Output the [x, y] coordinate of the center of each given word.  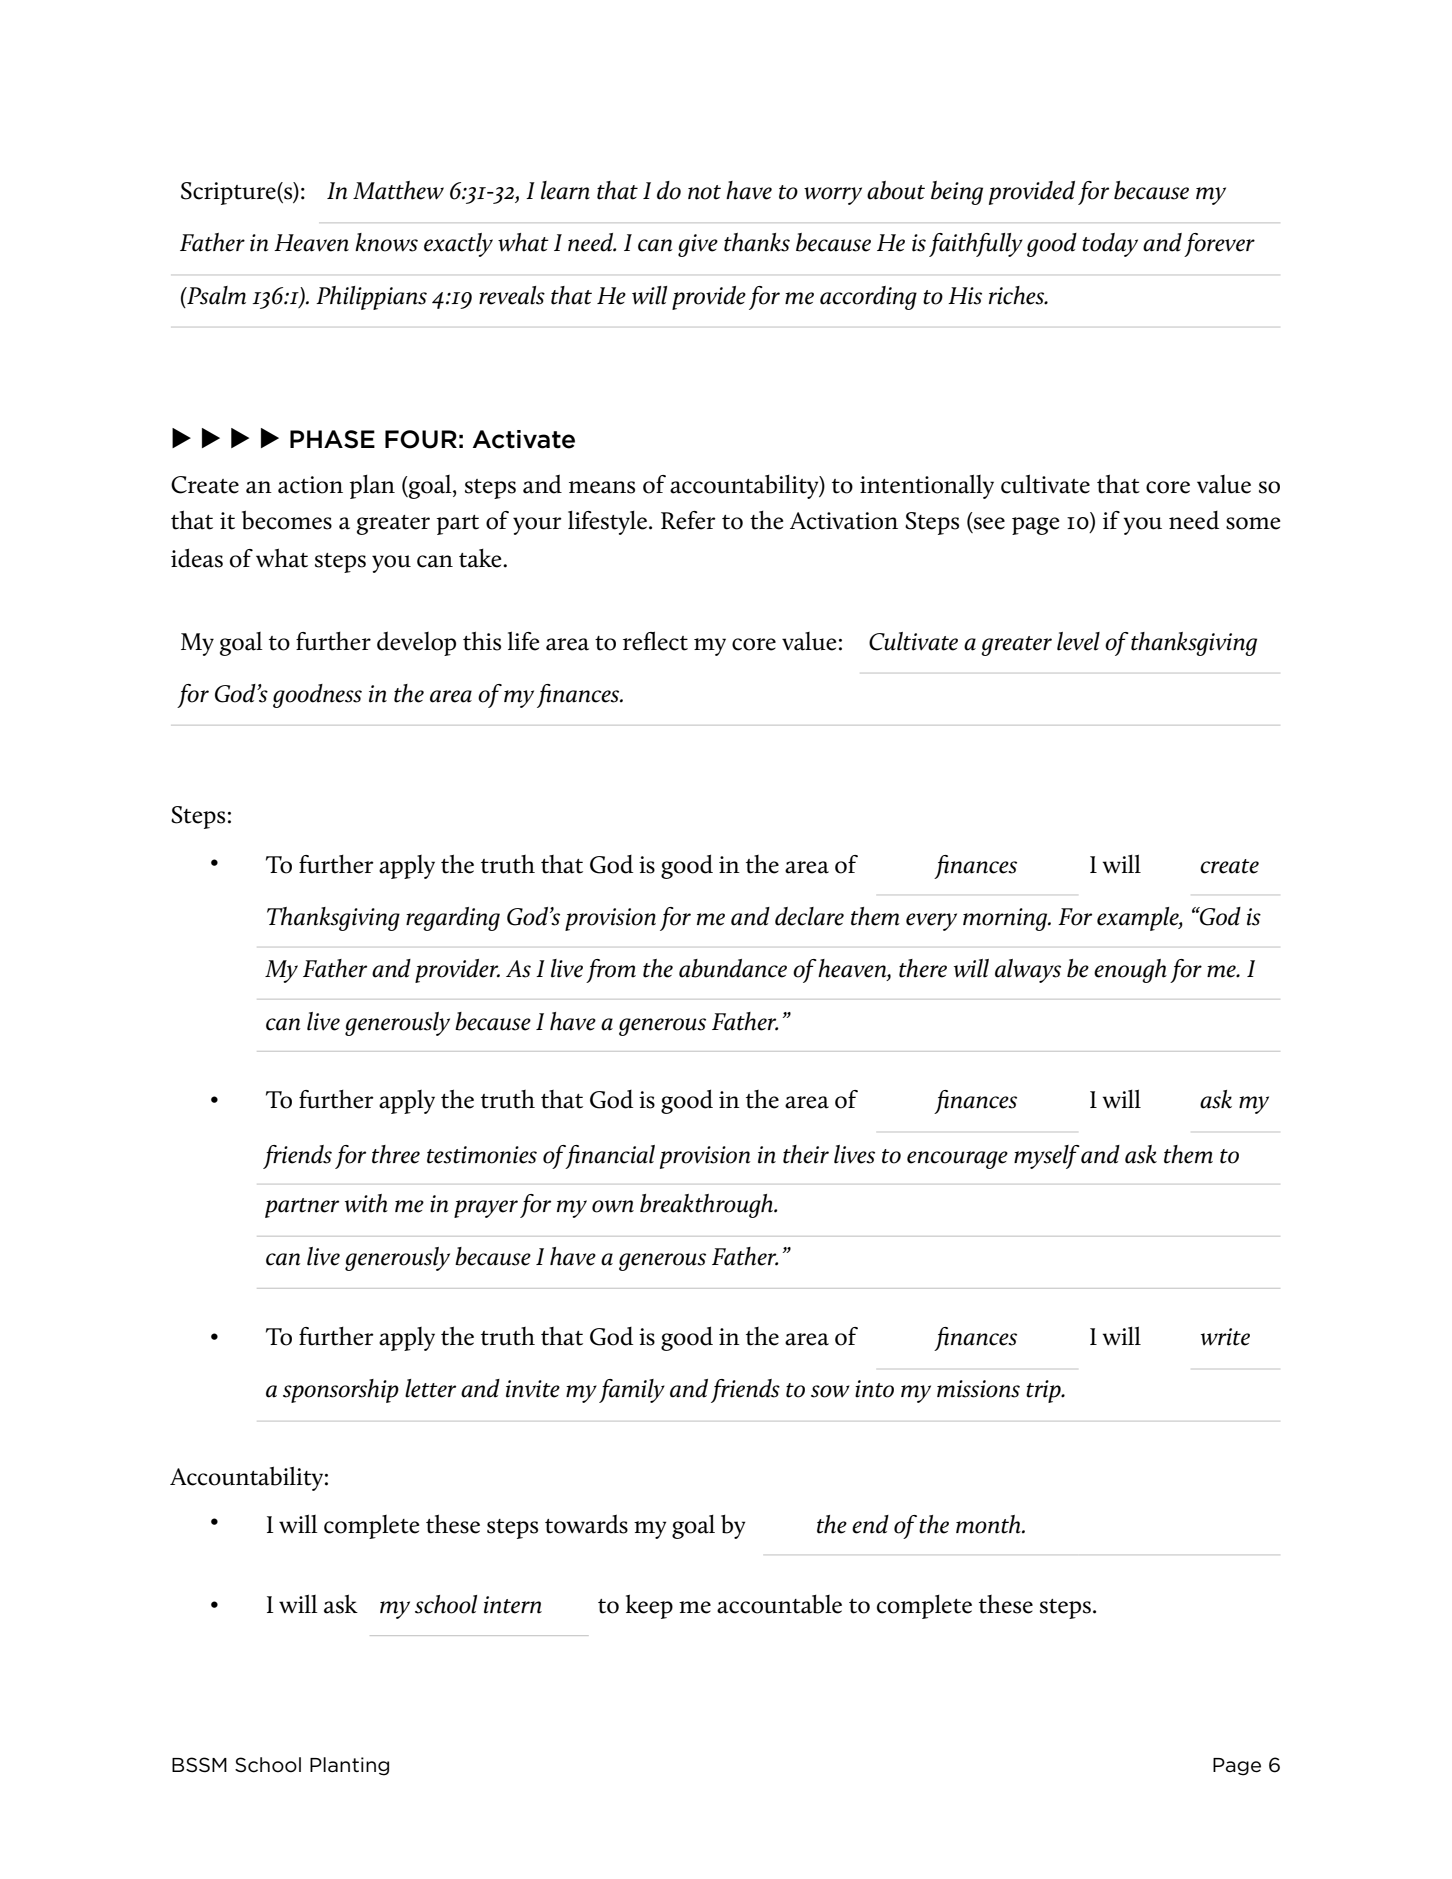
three [396, 1154]
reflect [655, 641]
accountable [779, 1604]
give [698, 245]
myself [1047, 1157]
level [1078, 641]
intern [513, 1605]
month [989, 1524]
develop [416, 643]
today [1110, 245]
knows [386, 242]
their [806, 1154]
